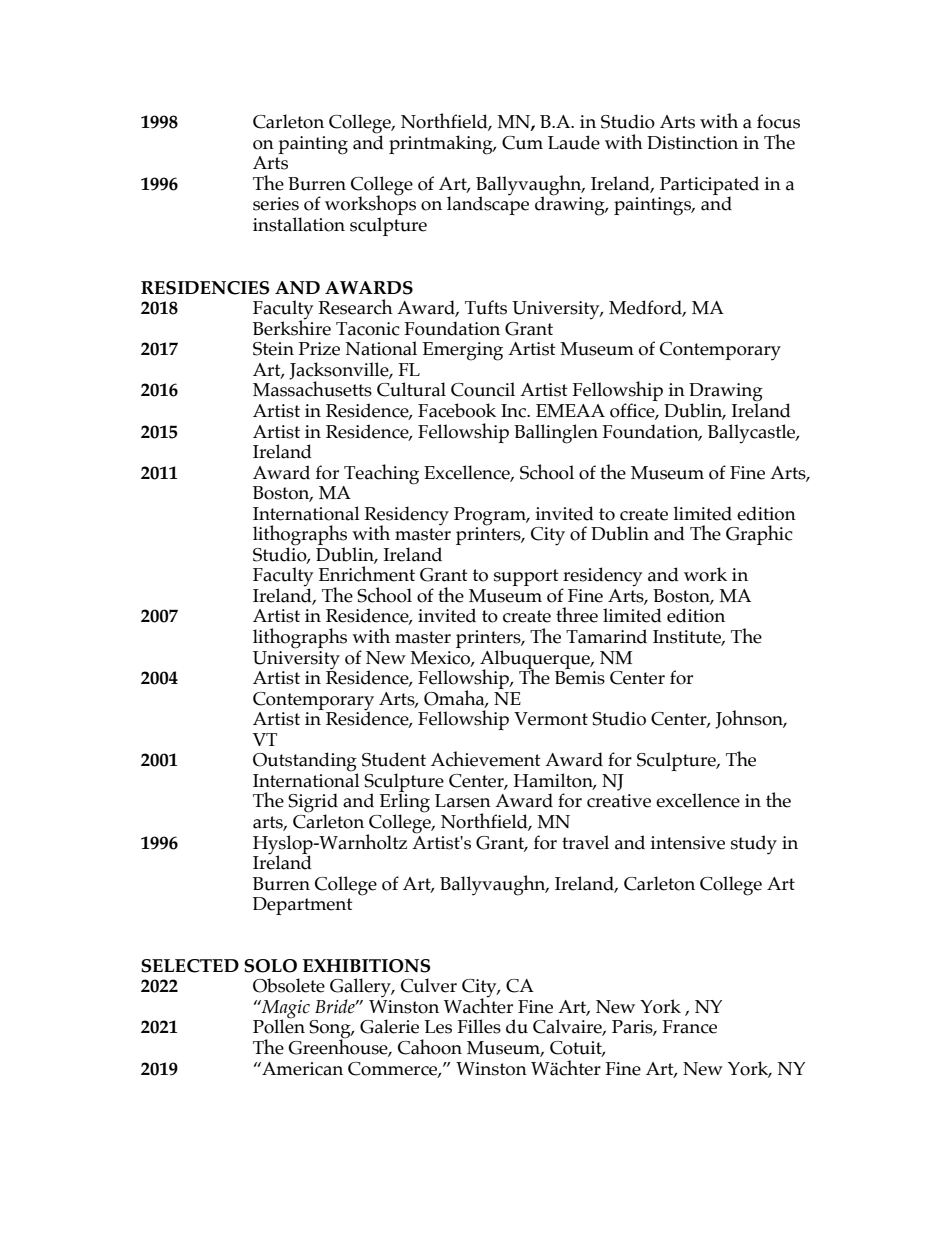 This screenshot has width=952, height=1233. What do you see at coordinates (276, 204) in the screenshot?
I see `series` at bounding box center [276, 204].
